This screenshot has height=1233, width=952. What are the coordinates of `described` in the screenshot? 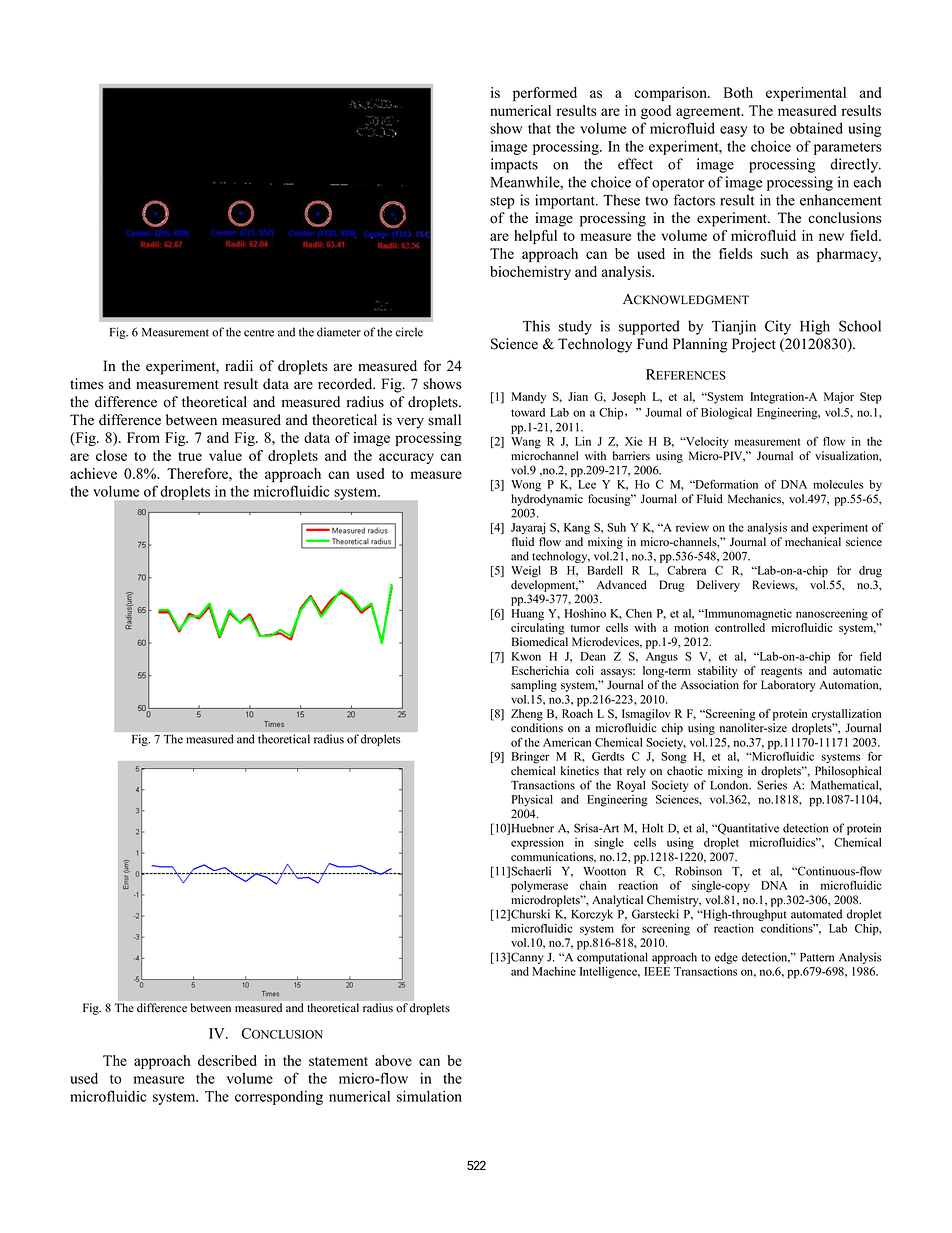 It's located at (227, 1060).
